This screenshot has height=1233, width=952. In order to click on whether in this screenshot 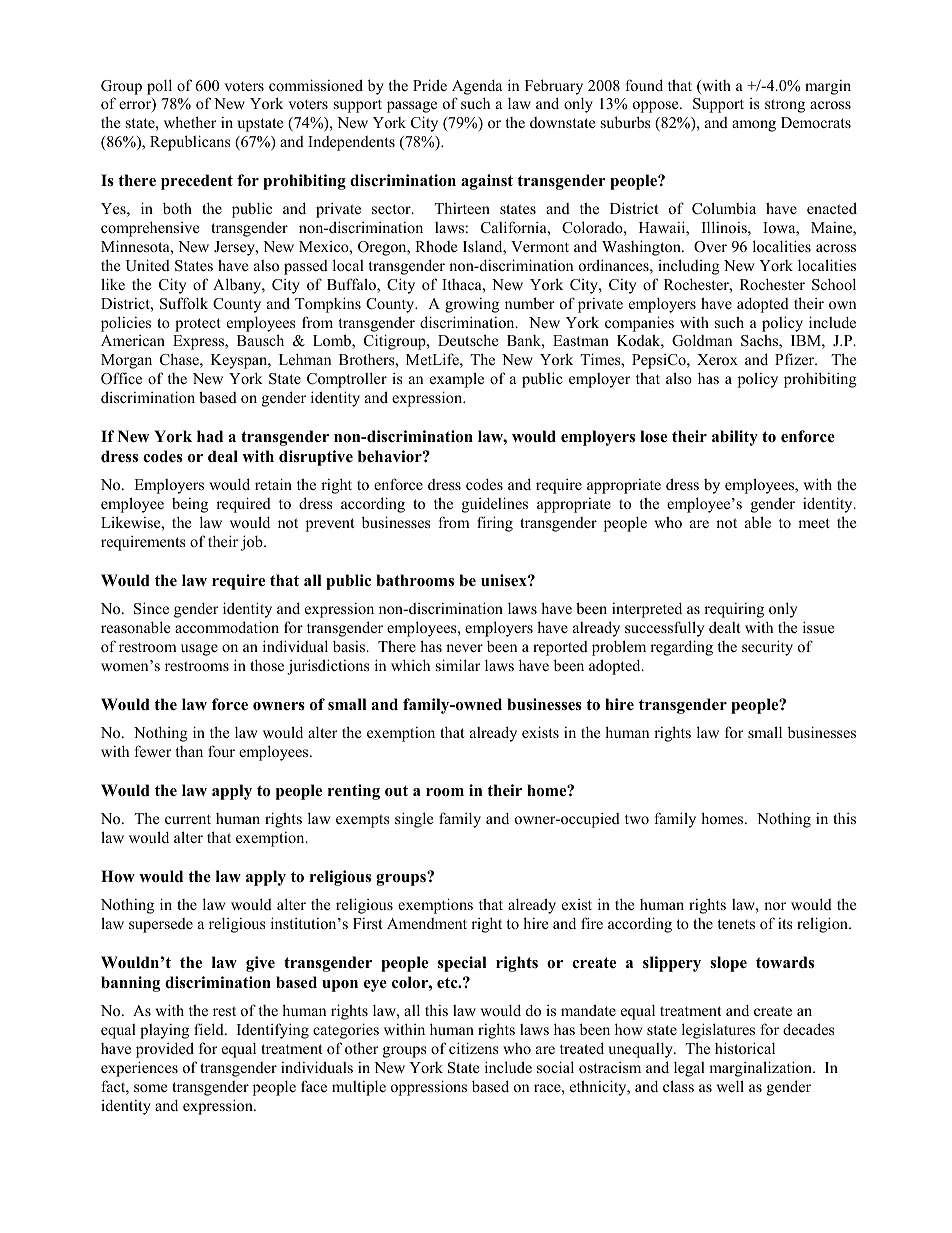, I will do `click(190, 122)`.
